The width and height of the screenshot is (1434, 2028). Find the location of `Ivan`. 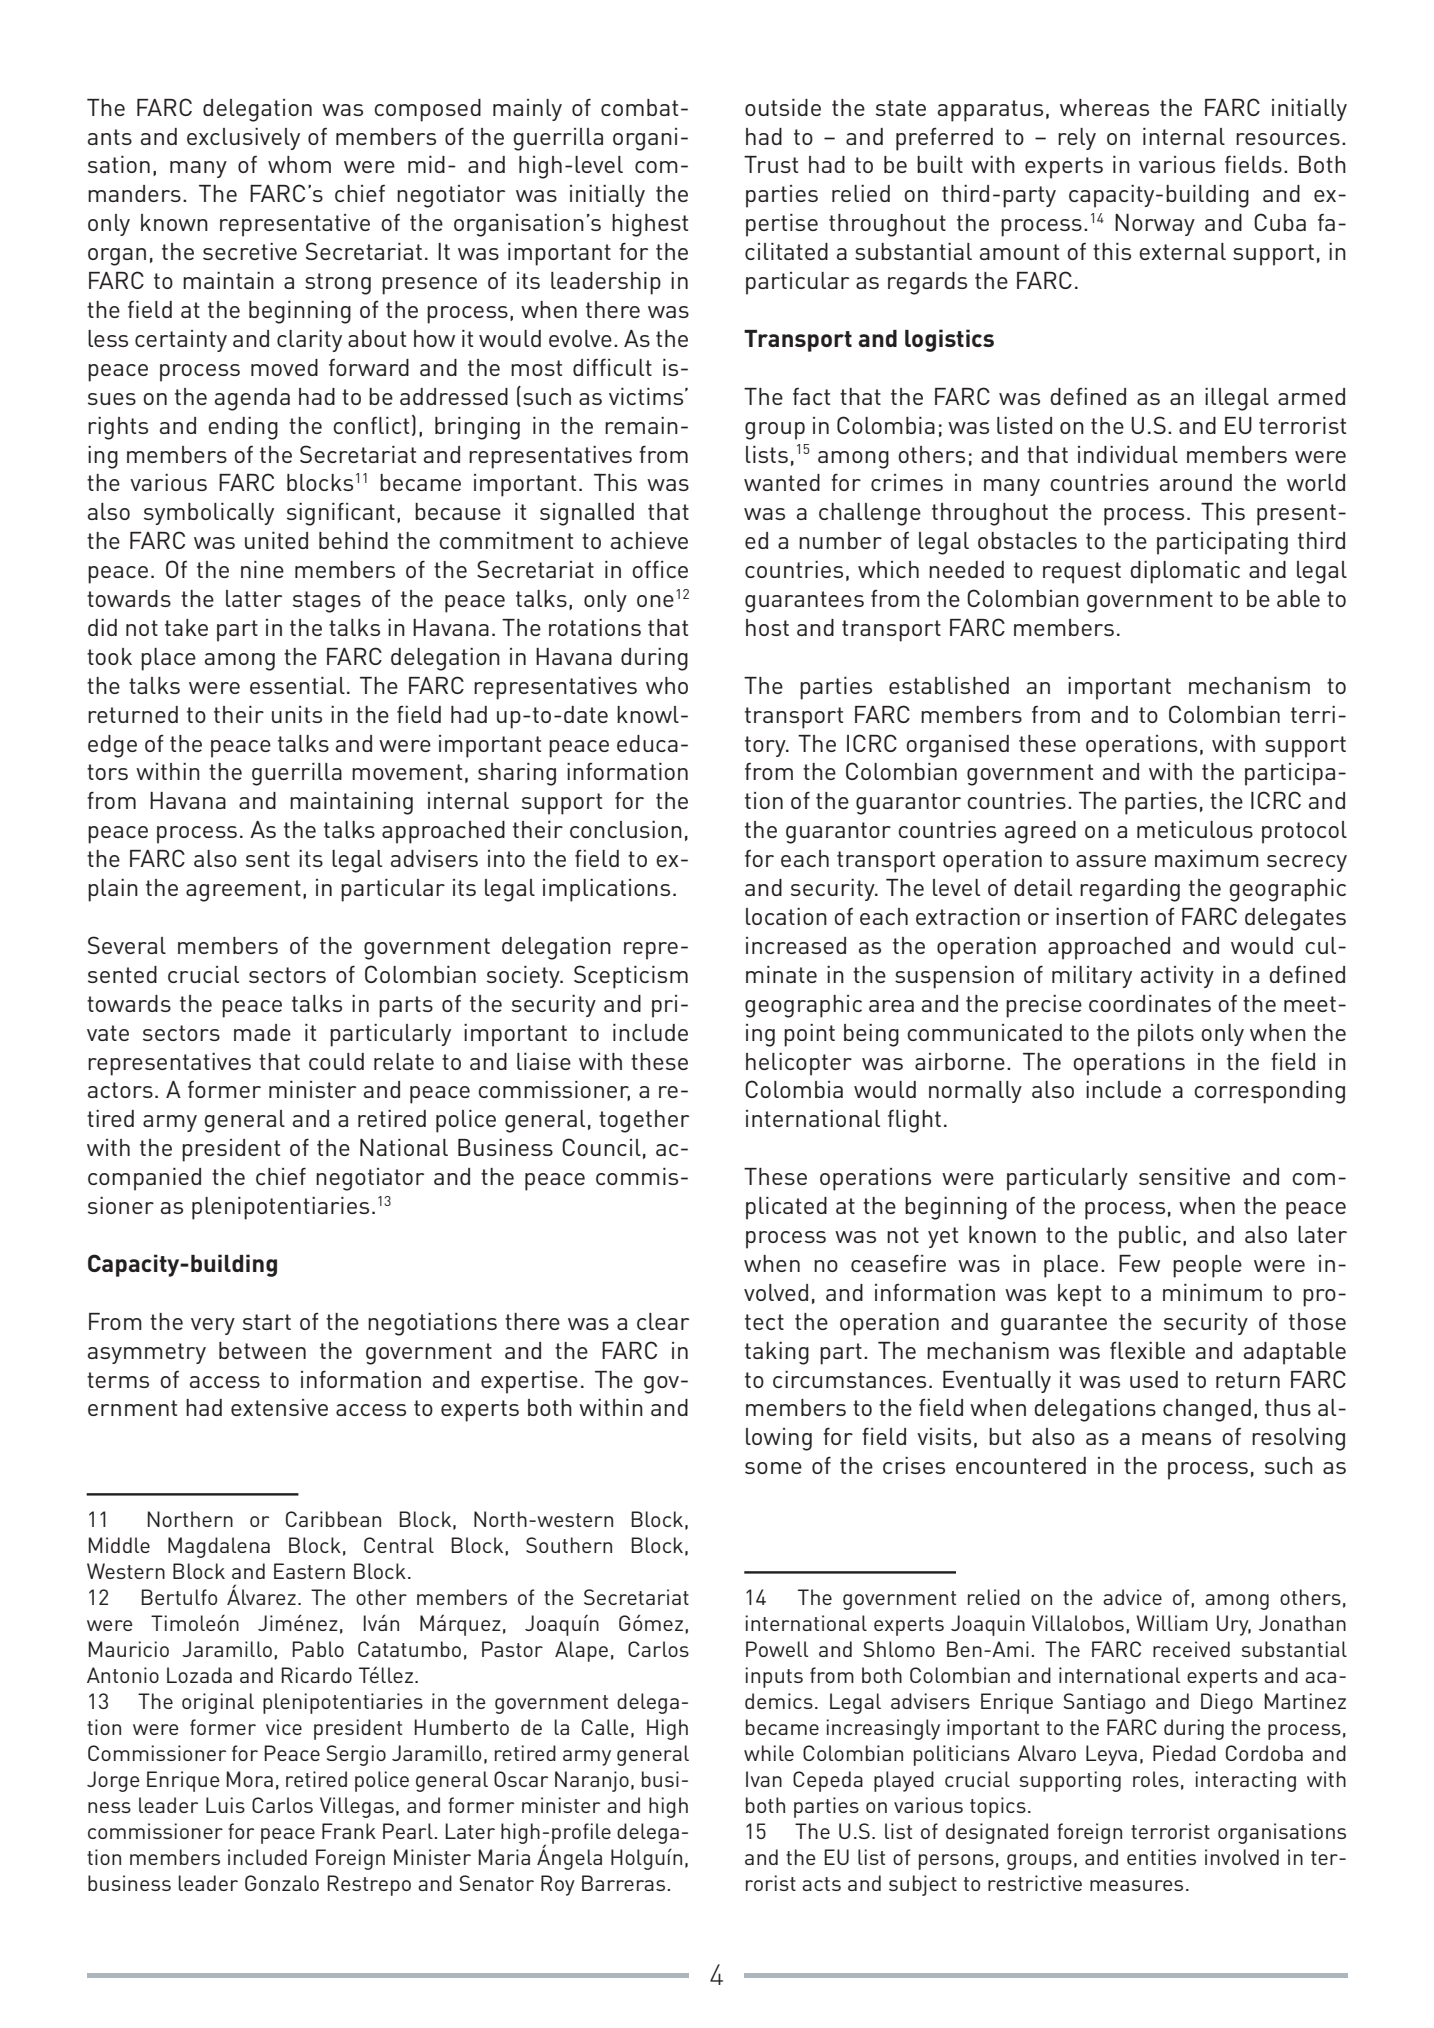

Ivan is located at coordinates (764, 1779).
